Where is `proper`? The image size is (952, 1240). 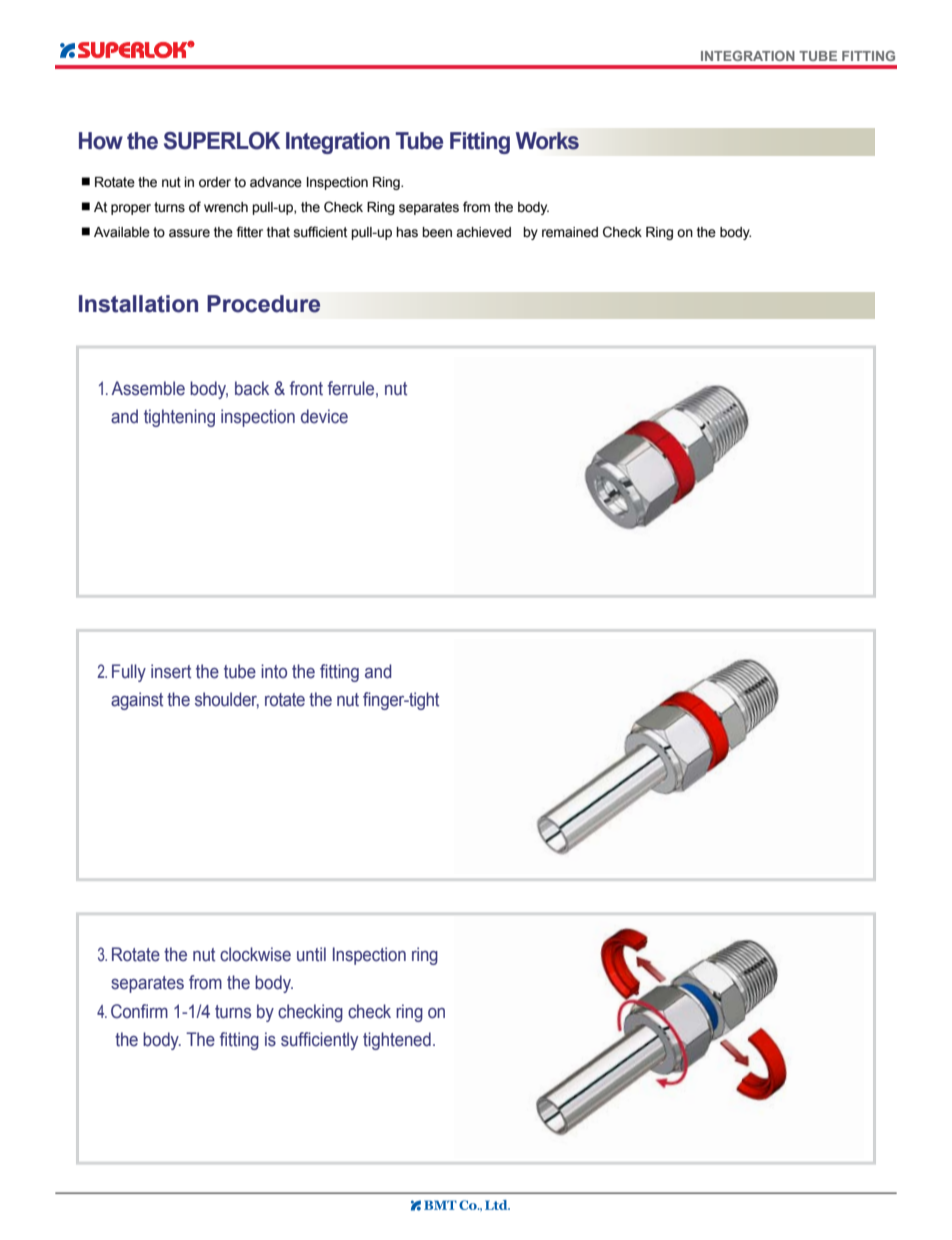
proper is located at coordinates (131, 209).
